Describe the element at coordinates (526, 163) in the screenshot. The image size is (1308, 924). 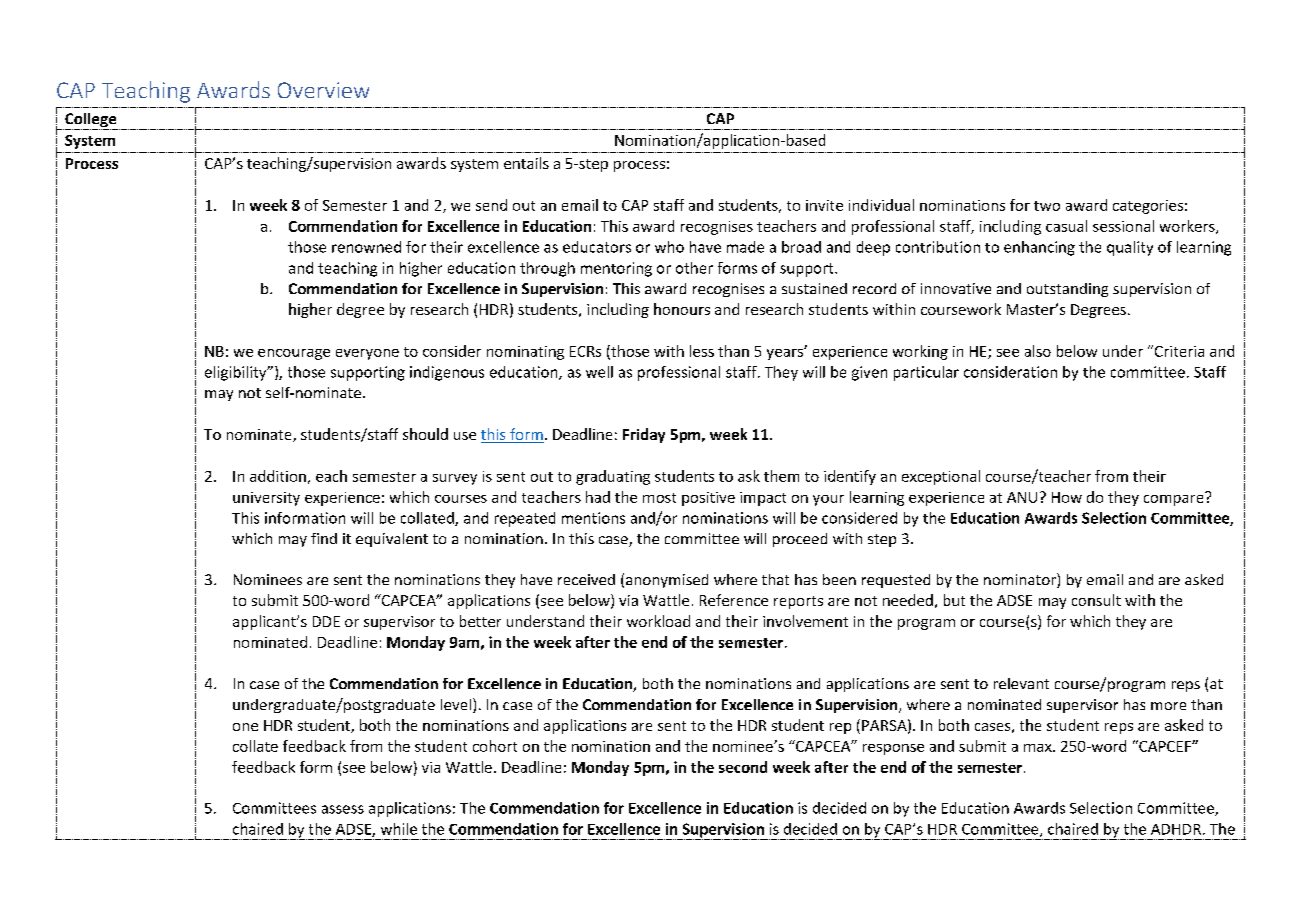
I see `entails` at that location.
